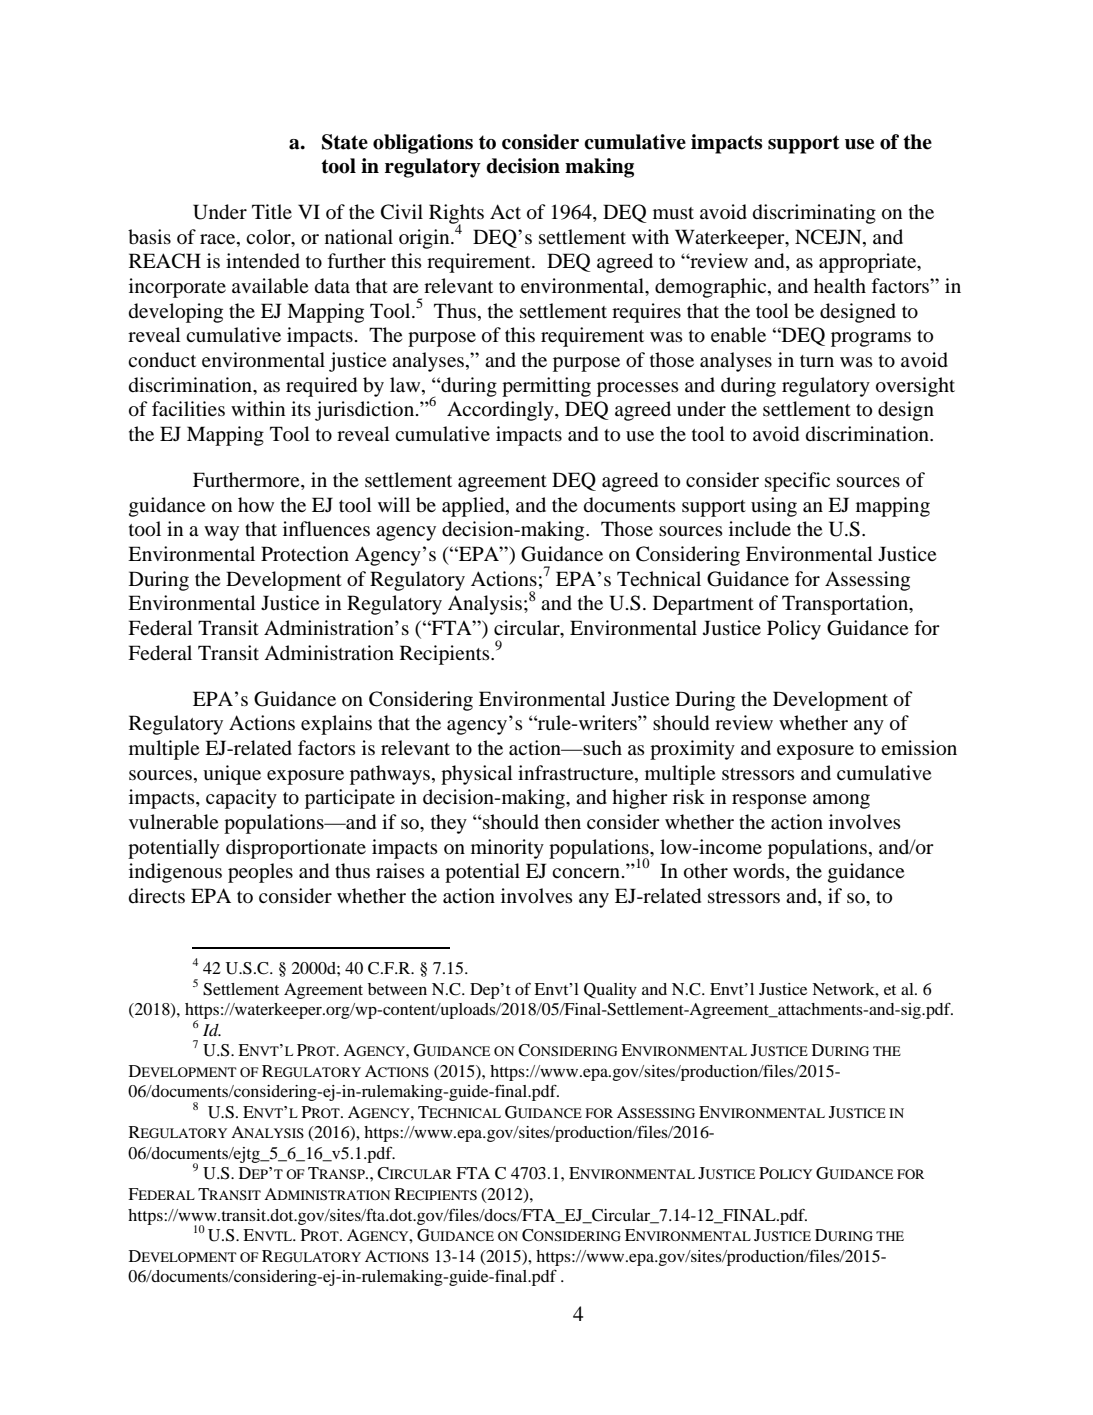 Image resolution: width=1093 pixels, height=1415 pixels. What do you see at coordinates (336, 725) in the document?
I see `explains` at bounding box center [336, 725].
